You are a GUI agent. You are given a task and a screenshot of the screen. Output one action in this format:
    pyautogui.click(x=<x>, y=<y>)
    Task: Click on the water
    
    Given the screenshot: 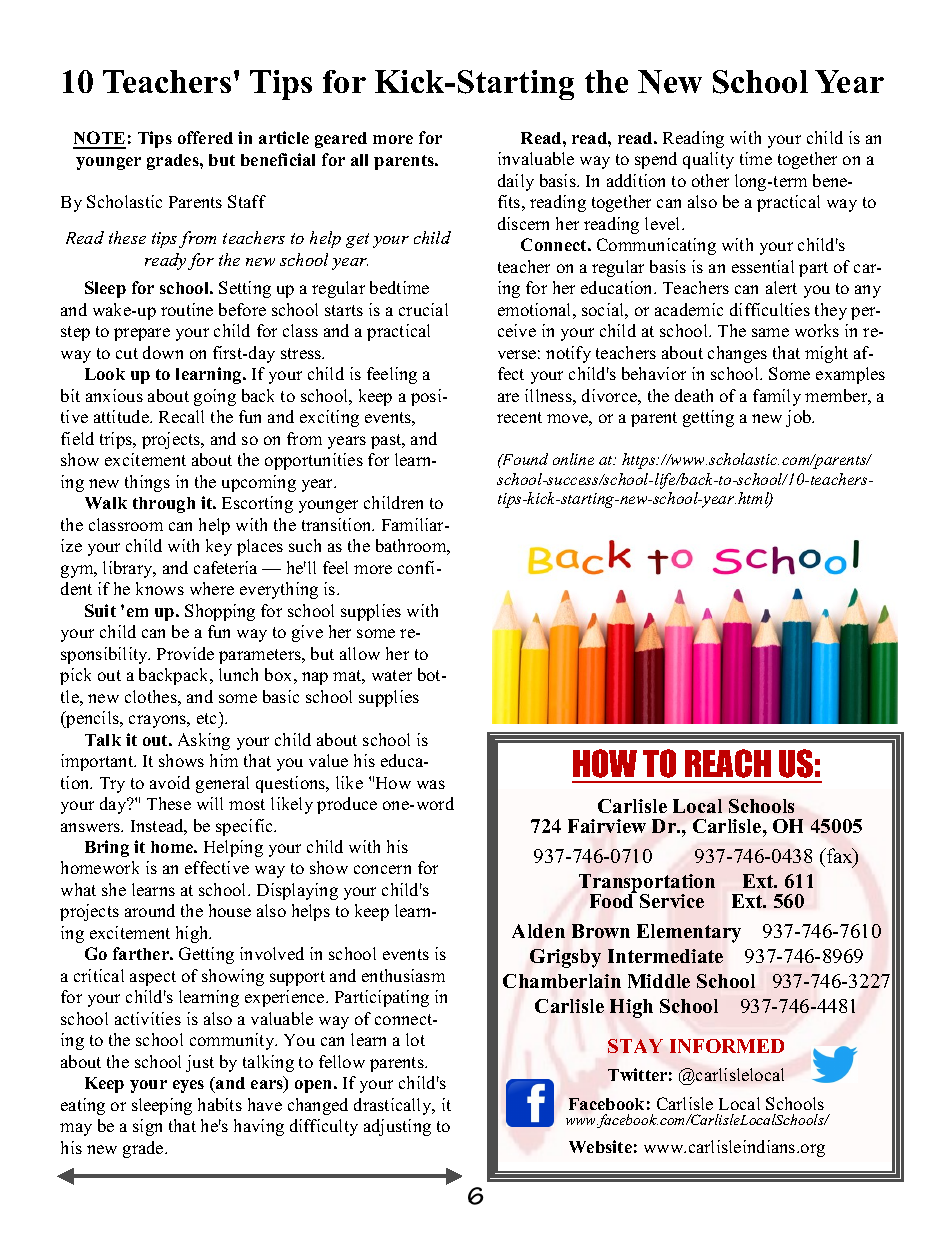 What is the action you would take?
    pyautogui.click(x=392, y=675)
